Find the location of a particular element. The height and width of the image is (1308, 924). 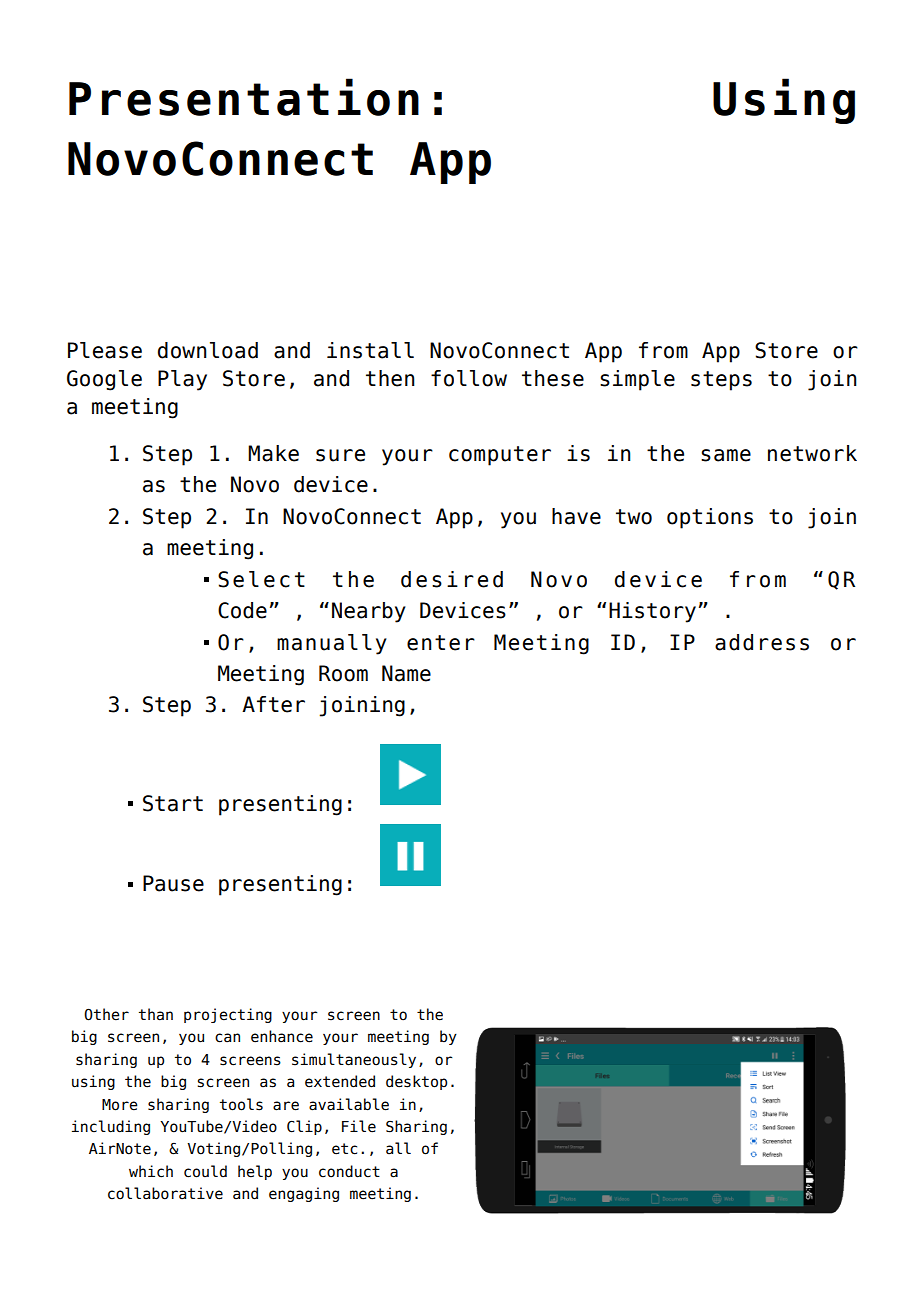

simultaneously is located at coordinates (354, 1060).
